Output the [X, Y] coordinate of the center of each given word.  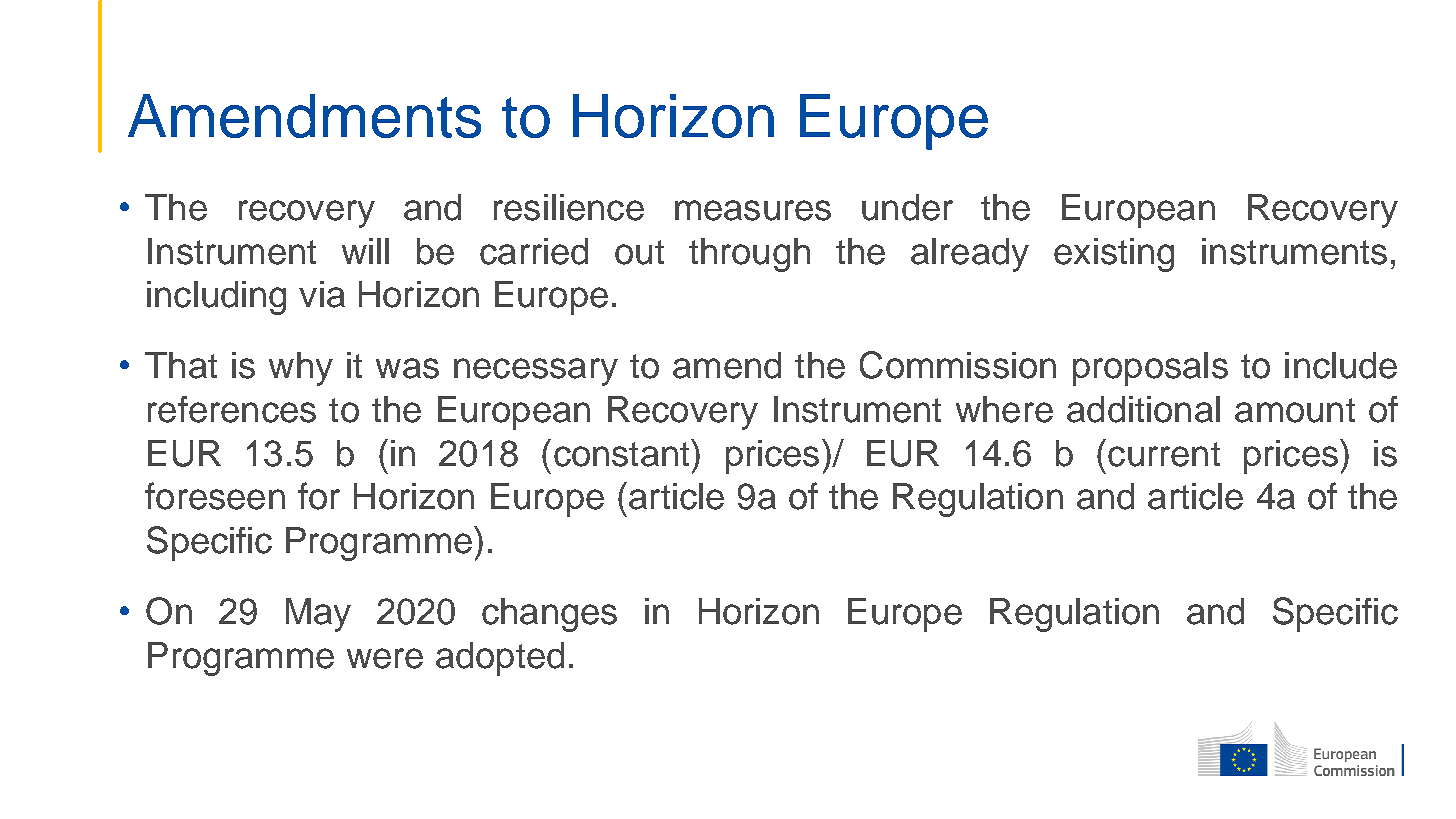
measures [753, 210]
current [1164, 454]
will [365, 251]
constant [623, 453]
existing [1114, 255]
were [385, 658]
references [232, 409]
